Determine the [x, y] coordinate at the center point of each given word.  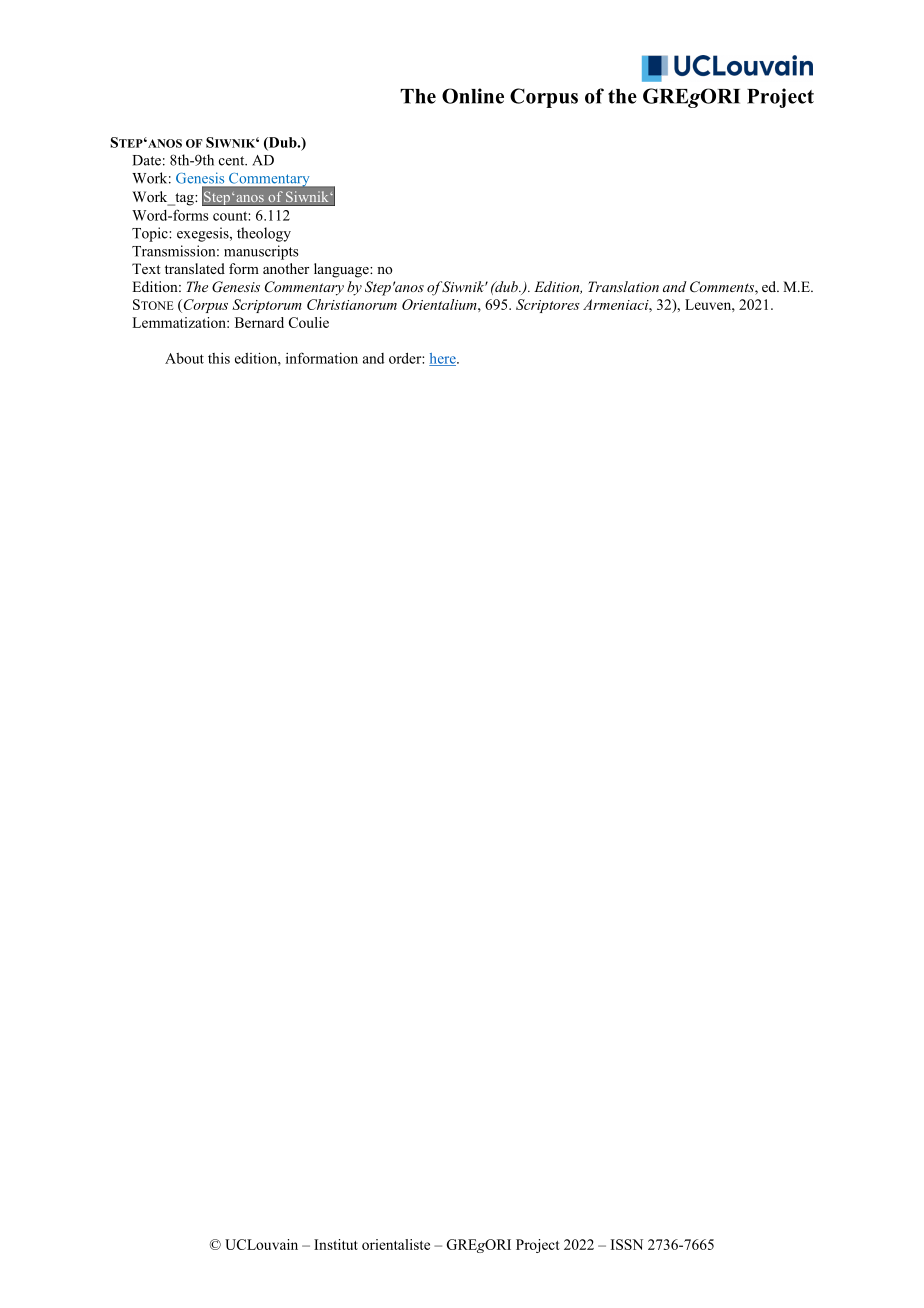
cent [233, 161]
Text [146, 268]
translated [195, 268]
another [286, 268]
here [443, 359]
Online [473, 96]
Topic [151, 234]
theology [264, 234]
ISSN [627, 1244]
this [219, 358]
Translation [623, 286]
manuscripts [261, 252]
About [184, 358]
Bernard [259, 322]
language [342, 270]
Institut [336, 1244]
